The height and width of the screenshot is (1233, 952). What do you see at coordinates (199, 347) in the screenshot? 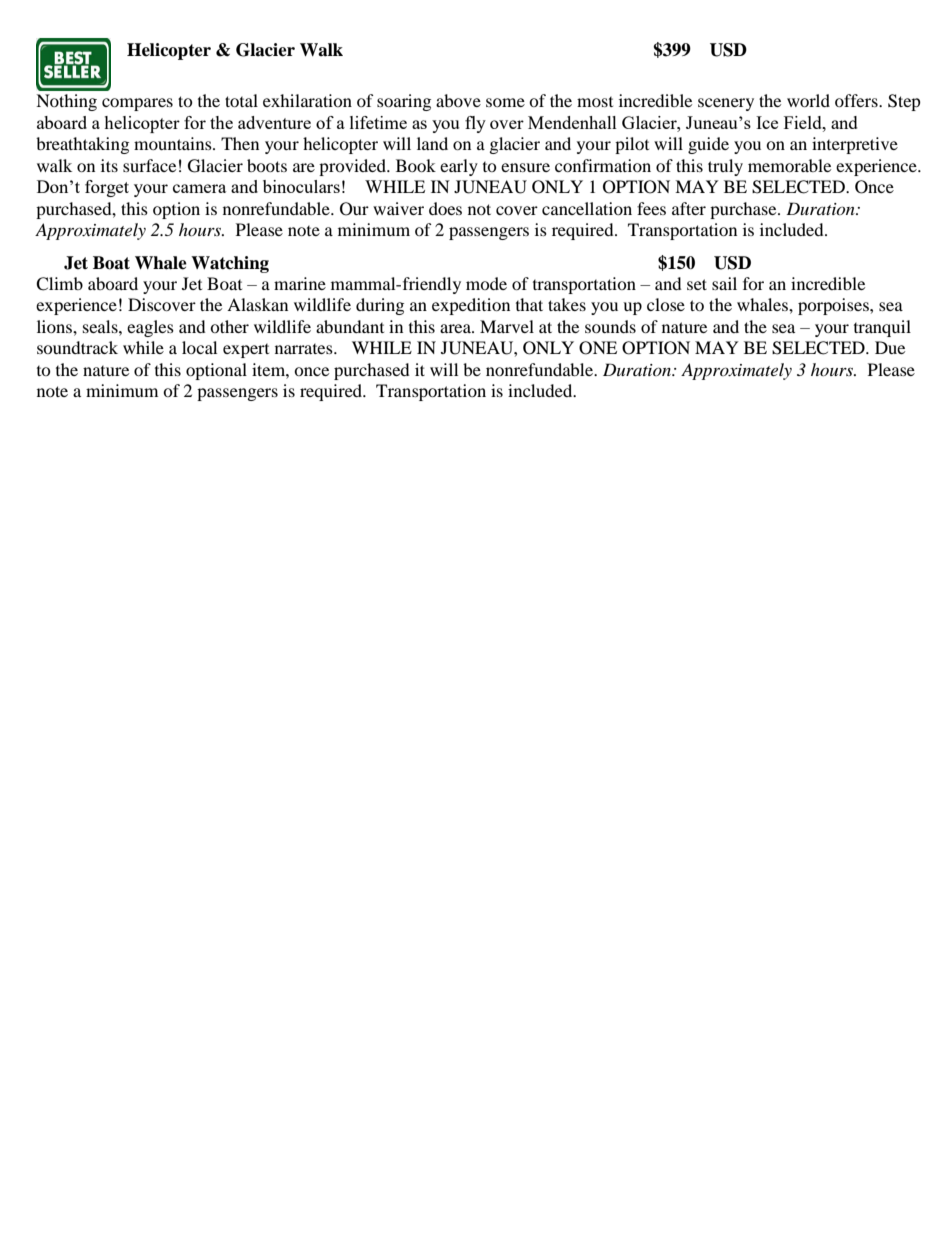
I see `local` at bounding box center [199, 347].
